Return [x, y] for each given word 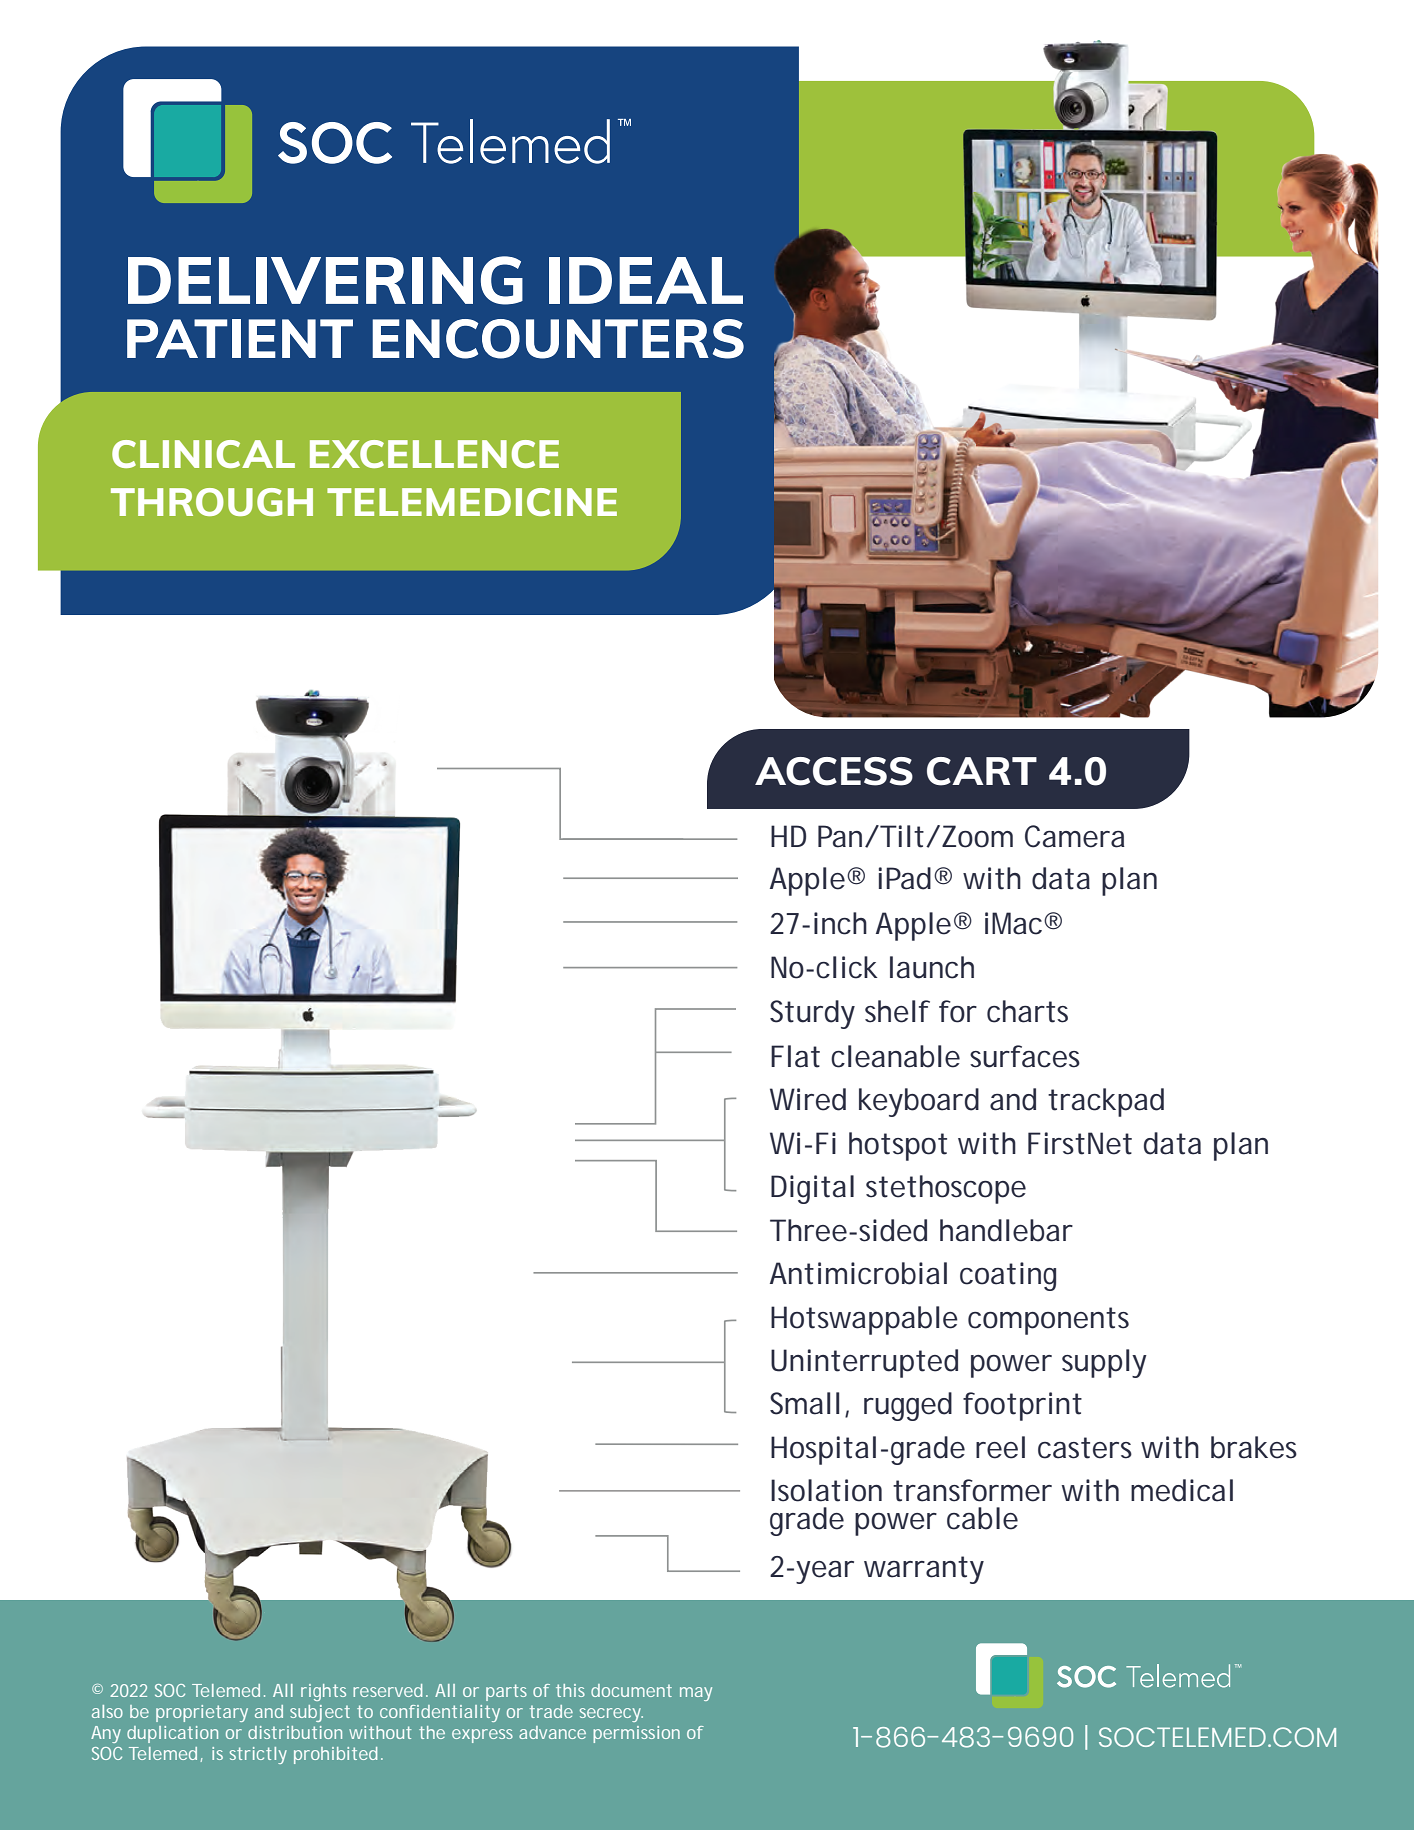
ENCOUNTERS [558, 339]
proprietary [202, 1713]
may [696, 1694]
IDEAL [646, 280]
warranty [924, 1570]
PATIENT [240, 338]
